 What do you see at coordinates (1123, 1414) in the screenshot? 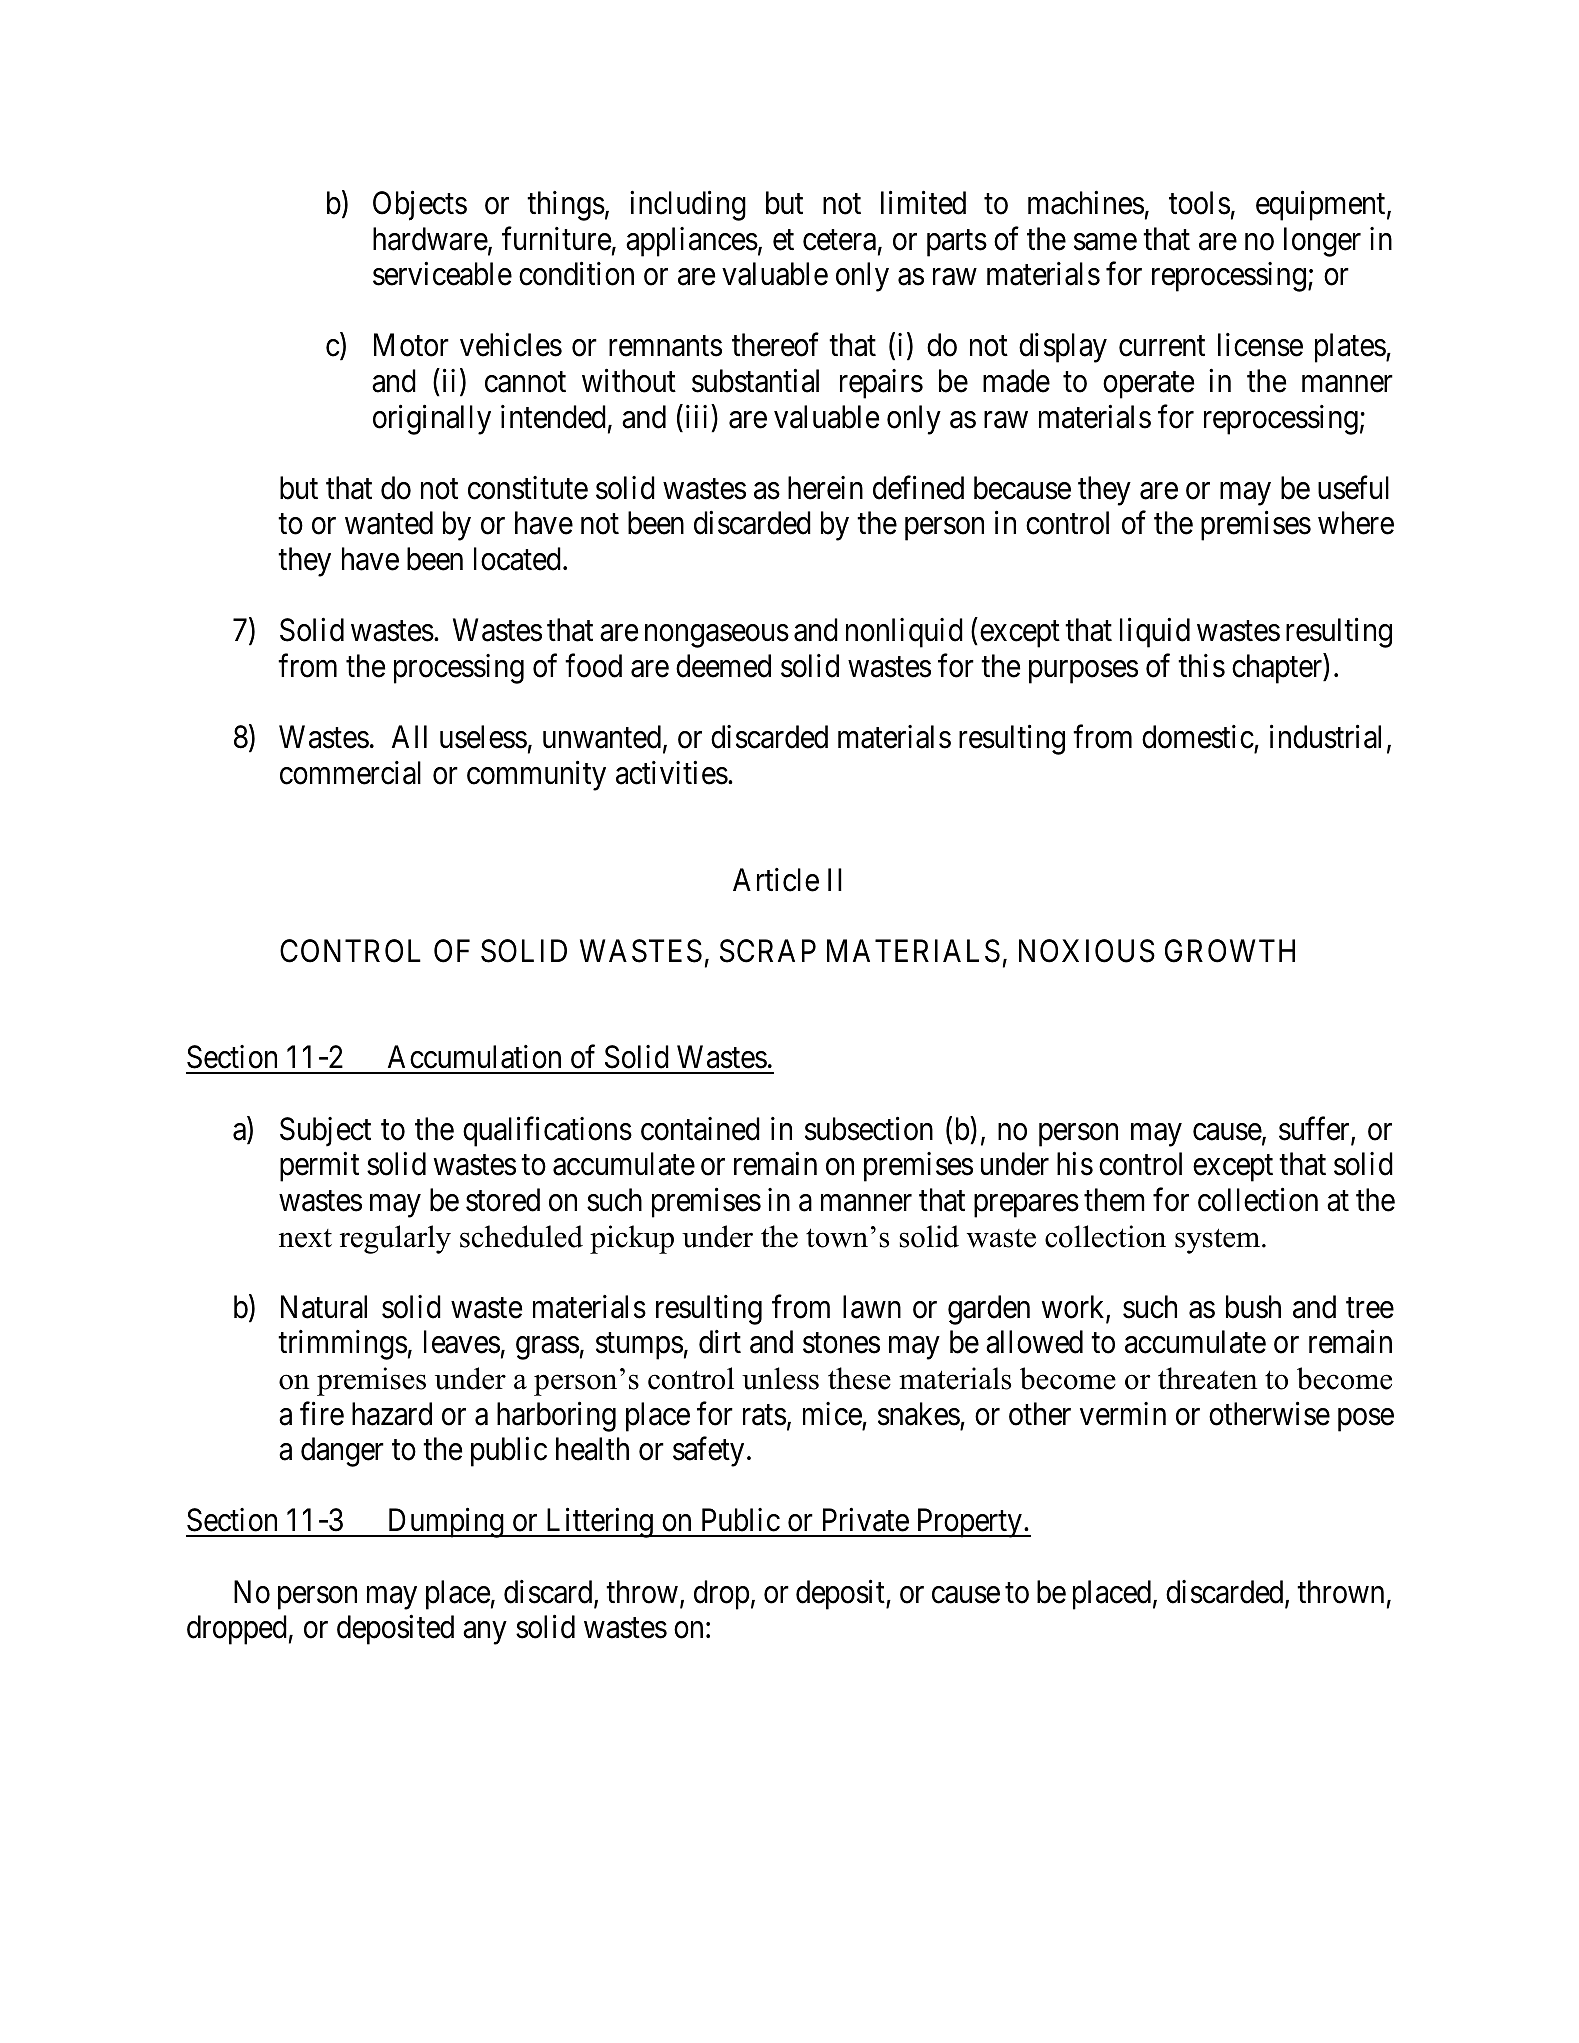
I see `vermin` at bounding box center [1123, 1414].
